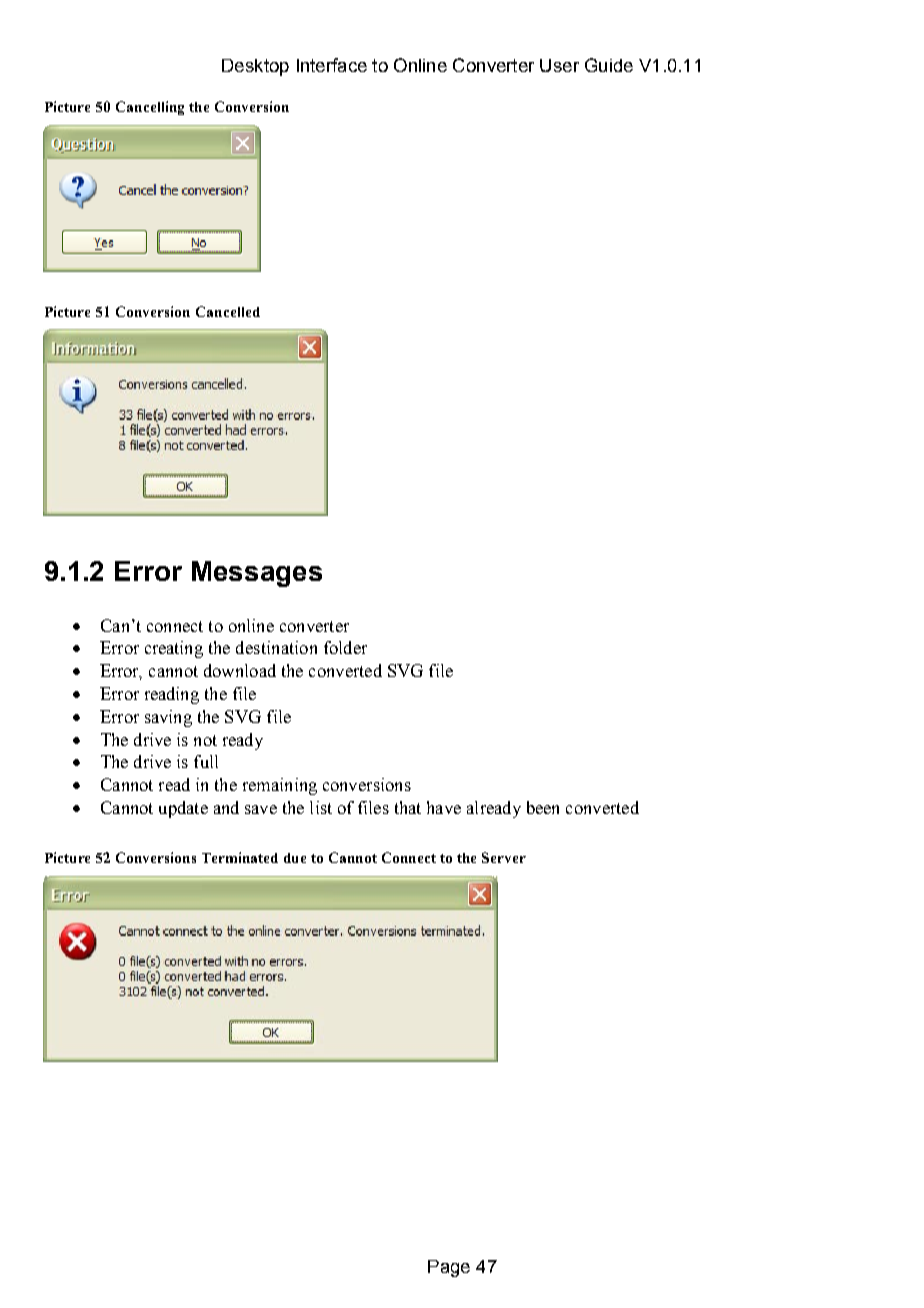  Describe the element at coordinates (332, 65) in the image. I see `Interface` at that location.
